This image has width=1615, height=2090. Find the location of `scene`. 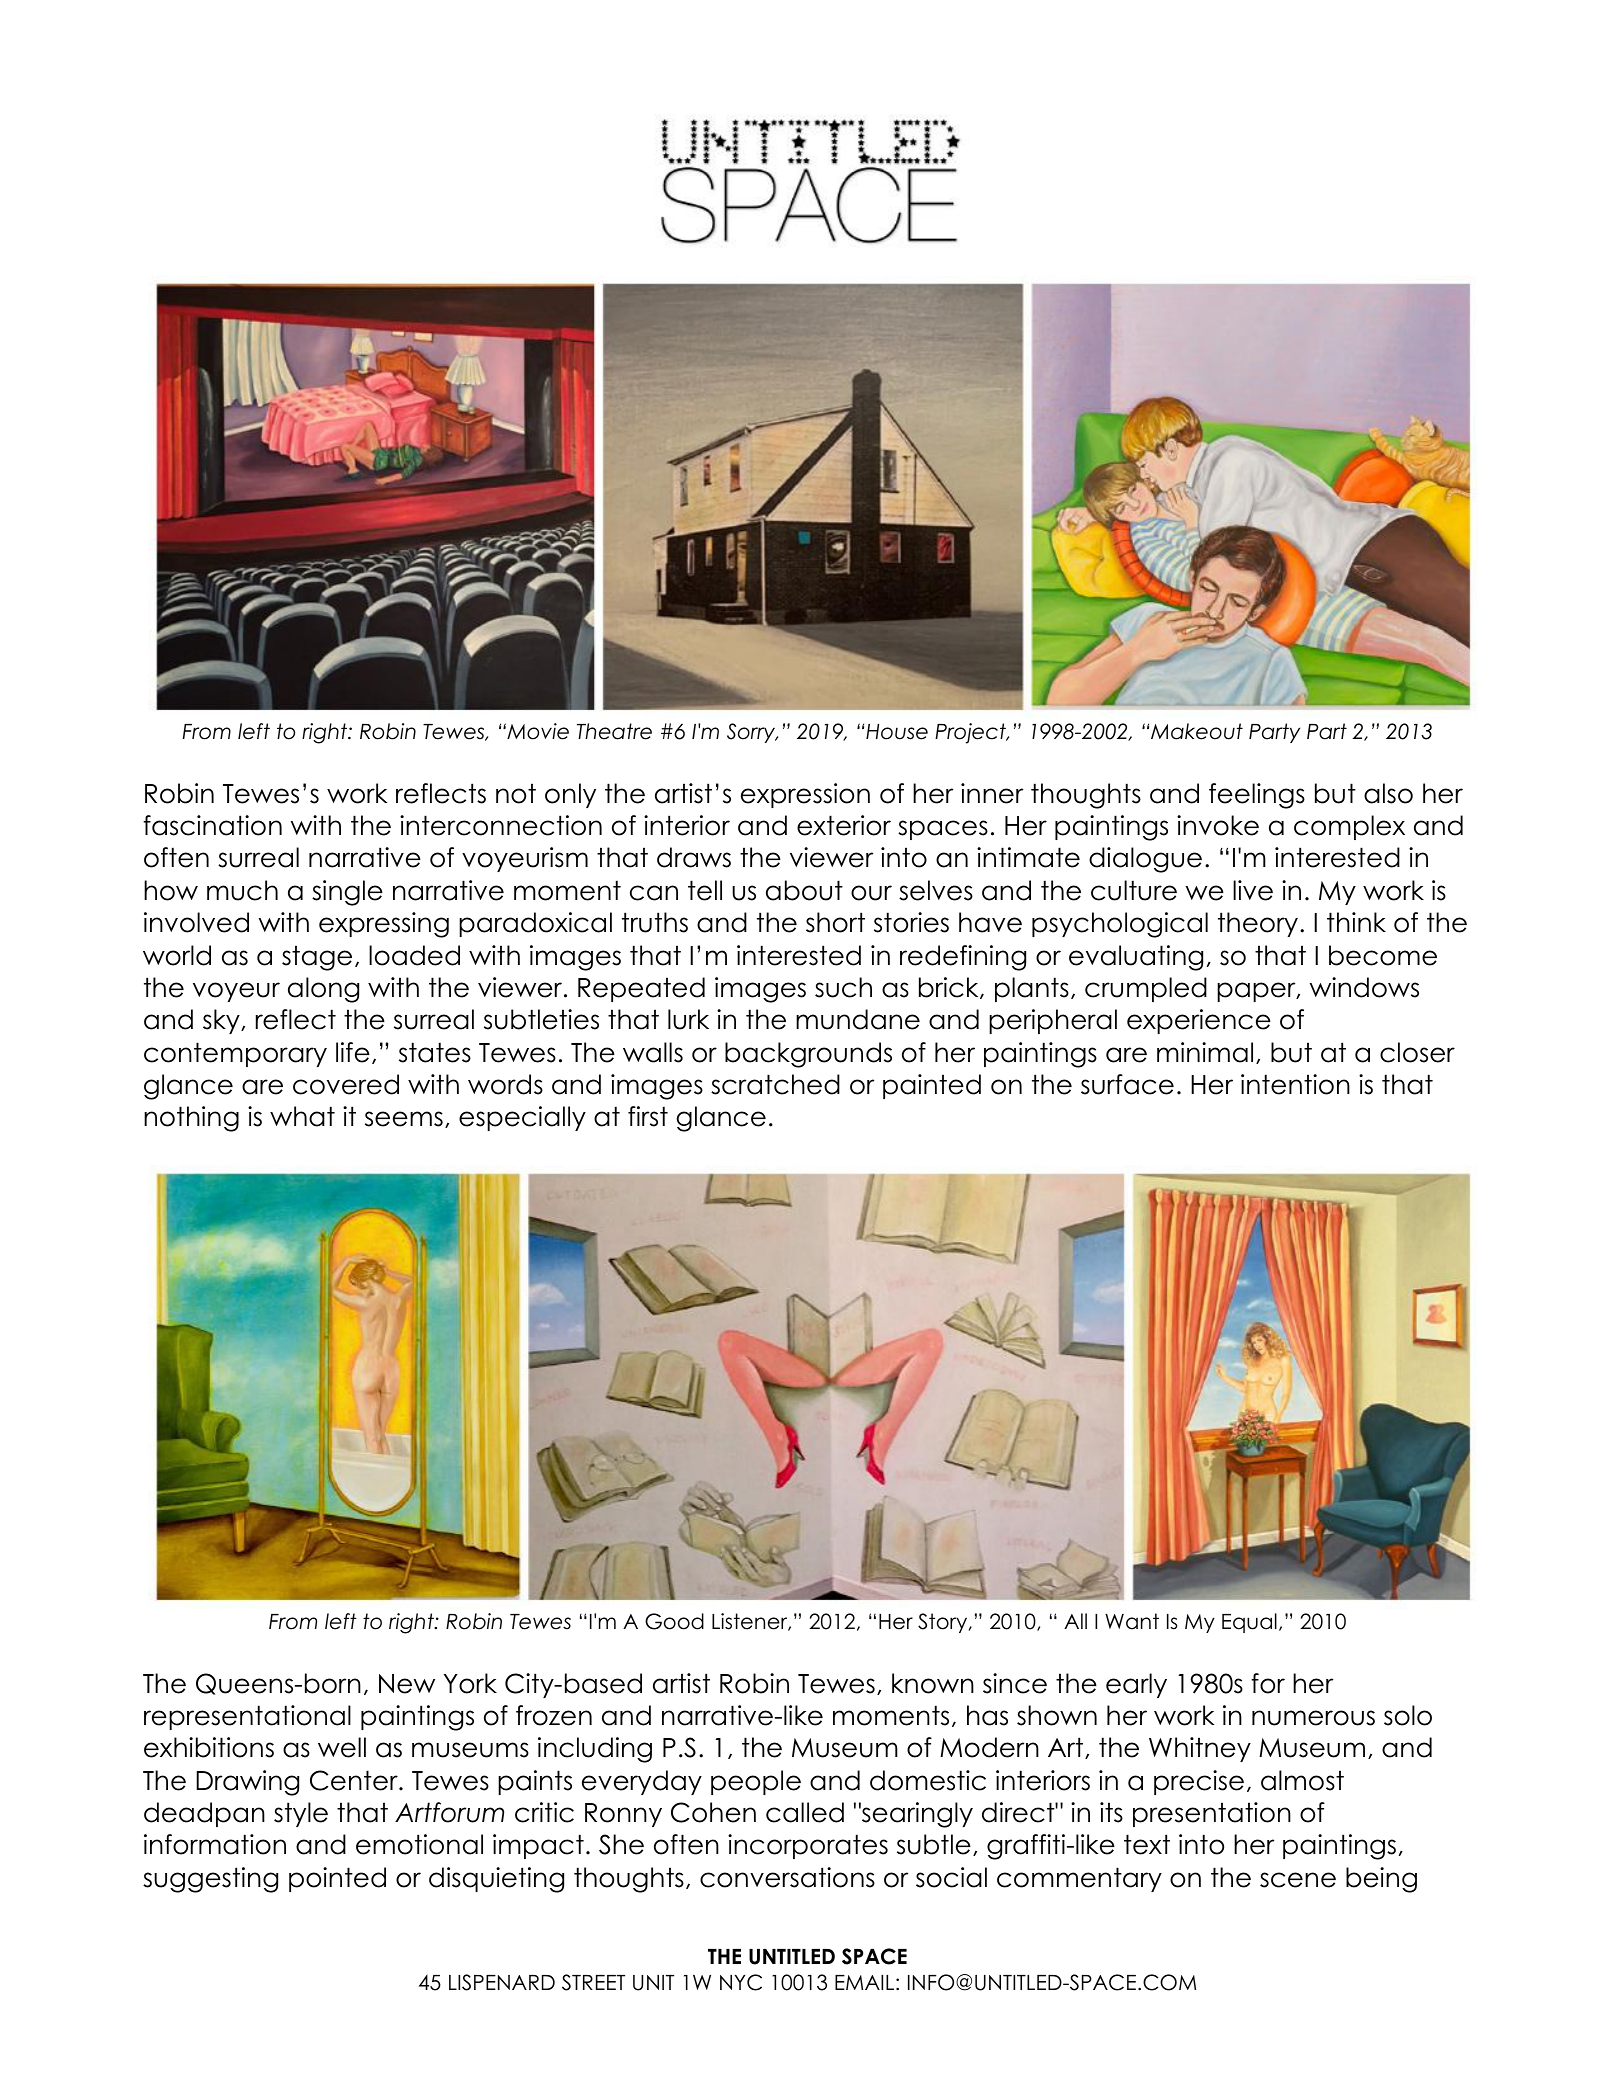

scene is located at coordinates (1298, 1880).
